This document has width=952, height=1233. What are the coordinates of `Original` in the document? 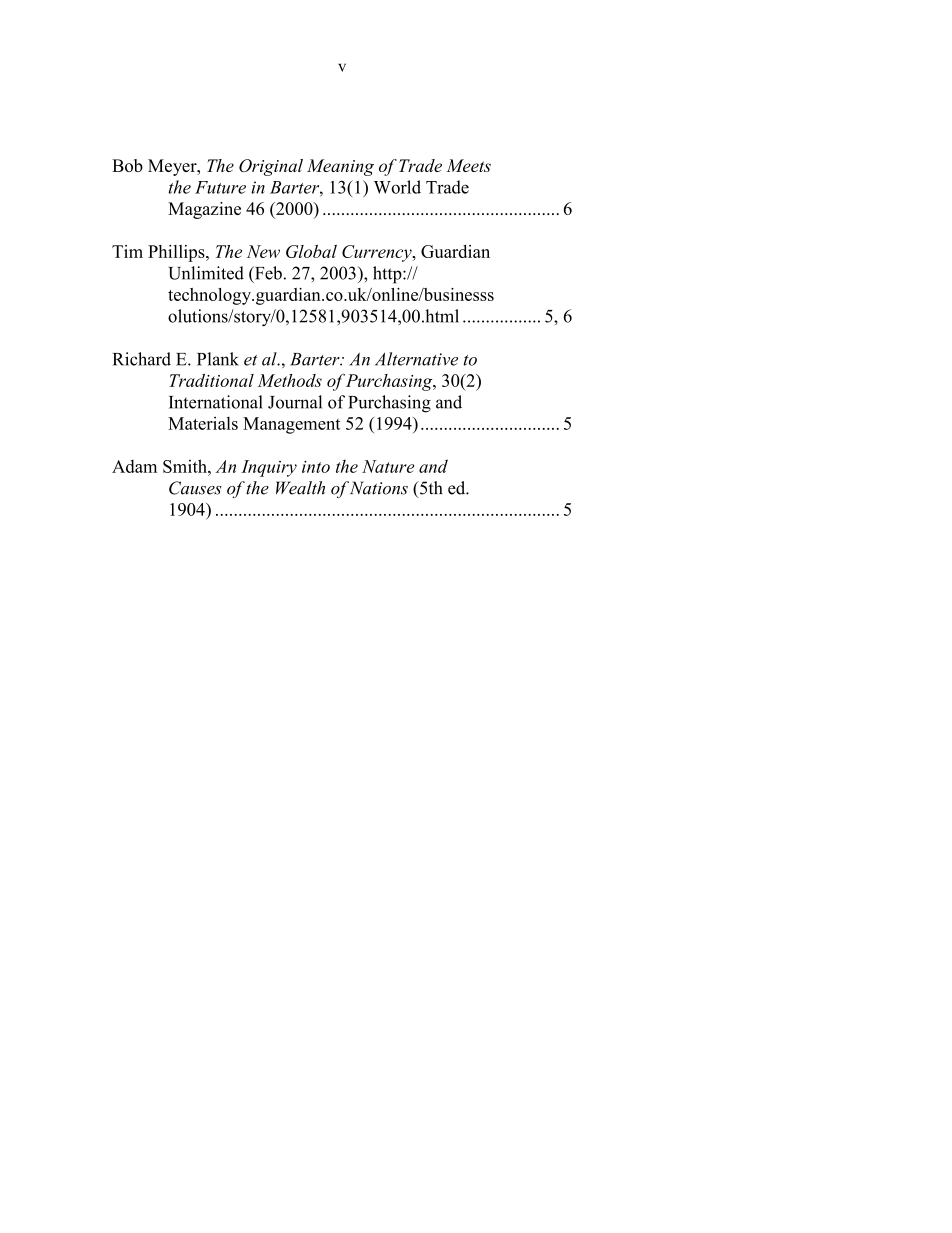 It's located at (271, 167).
